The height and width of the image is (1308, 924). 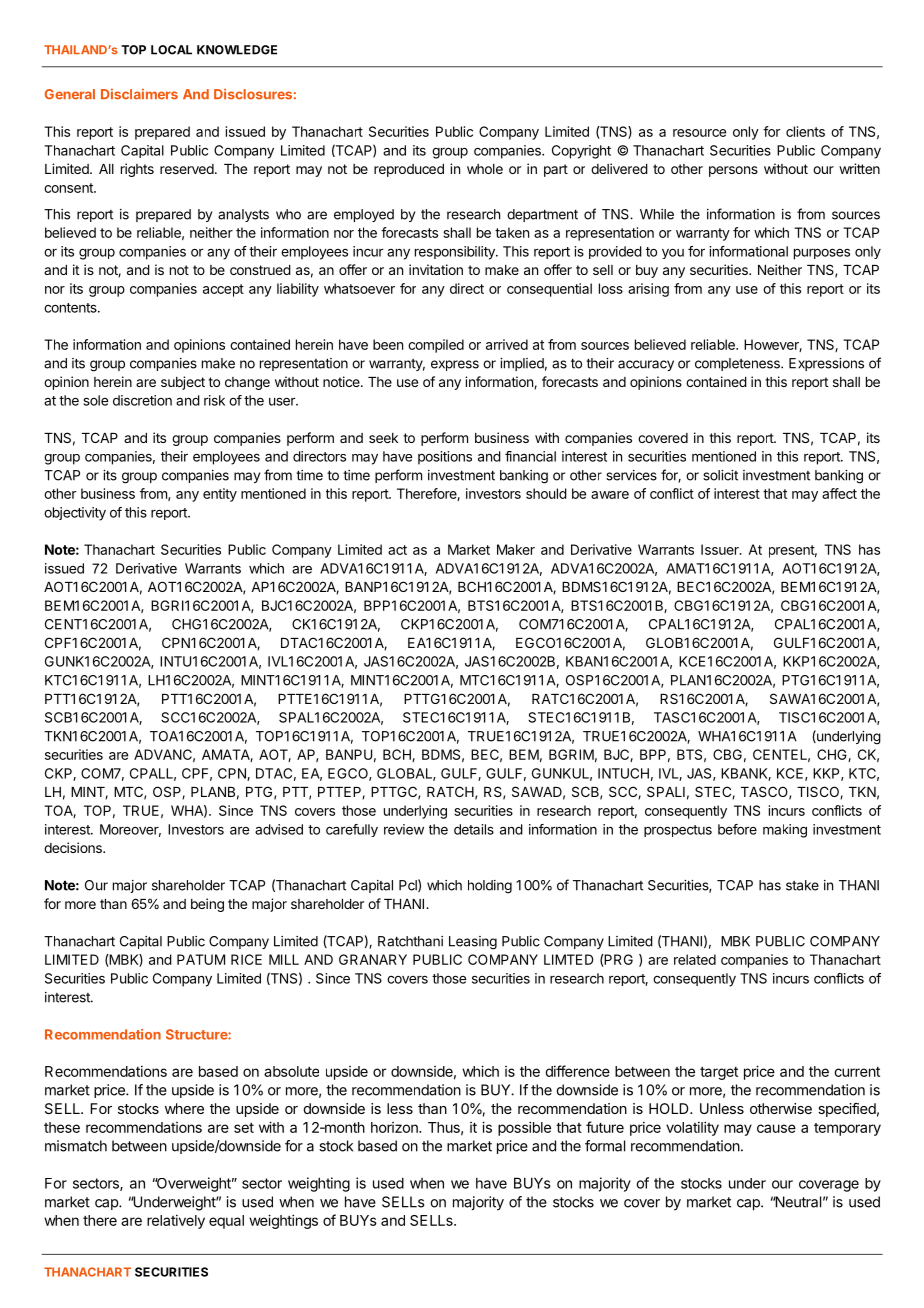 What do you see at coordinates (474, 829) in the image?
I see `details` at bounding box center [474, 829].
